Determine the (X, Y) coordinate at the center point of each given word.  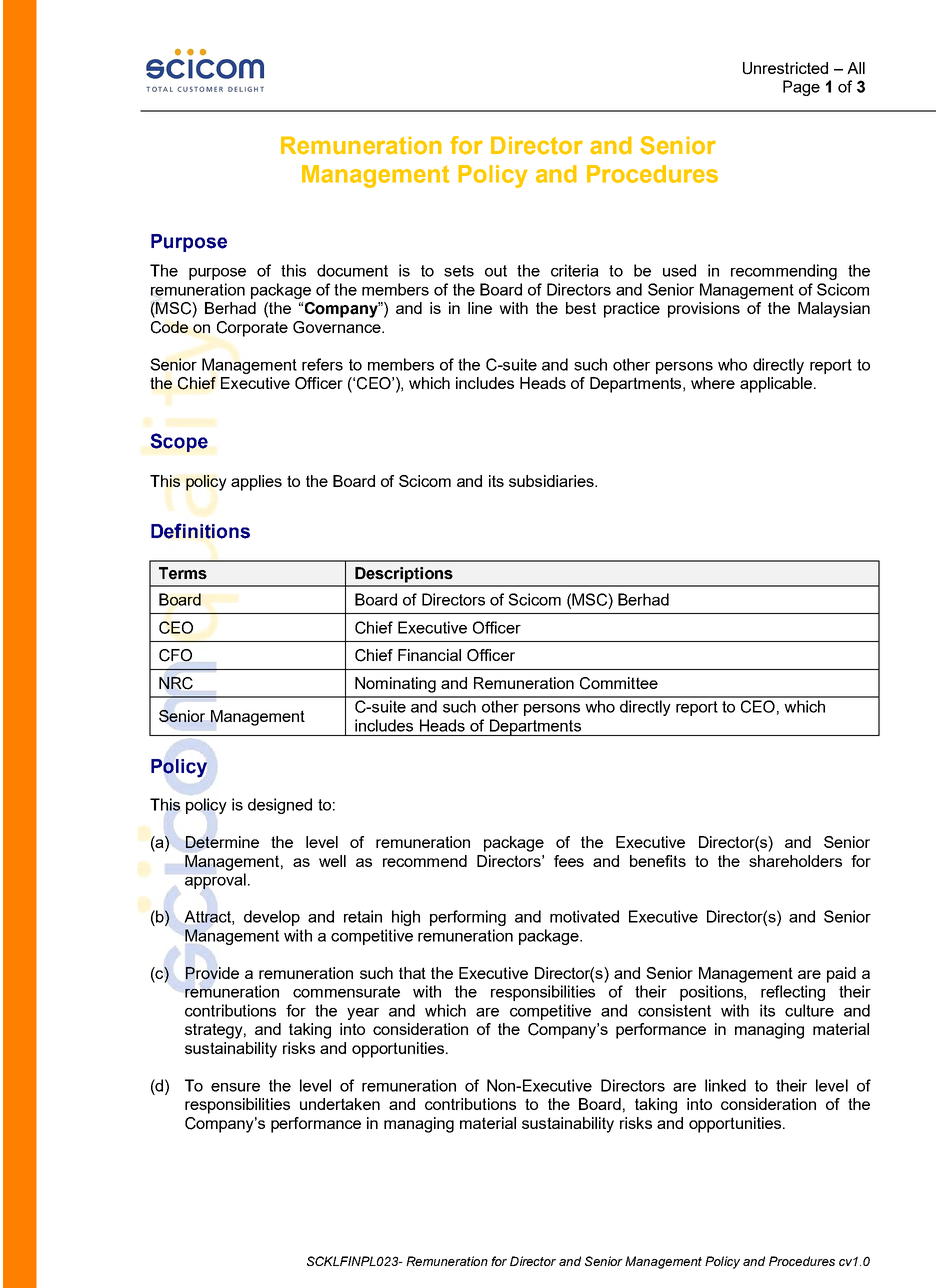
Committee (619, 683)
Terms (183, 573)
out (496, 271)
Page (801, 88)
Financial (429, 655)
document (352, 270)
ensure (235, 1087)
